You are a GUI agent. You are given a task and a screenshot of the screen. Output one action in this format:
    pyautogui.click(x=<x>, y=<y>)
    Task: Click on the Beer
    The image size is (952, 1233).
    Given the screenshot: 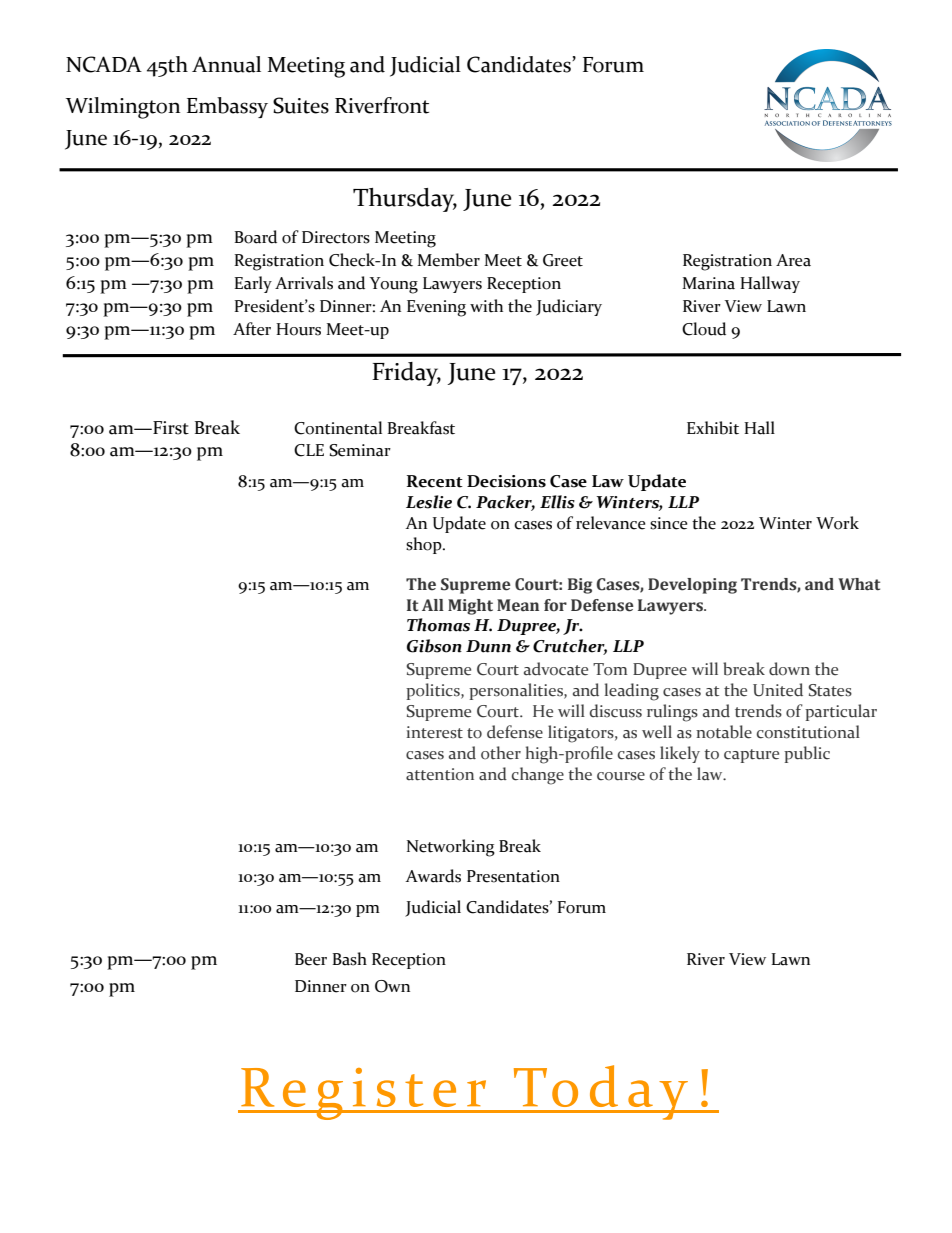 What is the action you would take?
    pyautogui.click(x=311, y=959)
